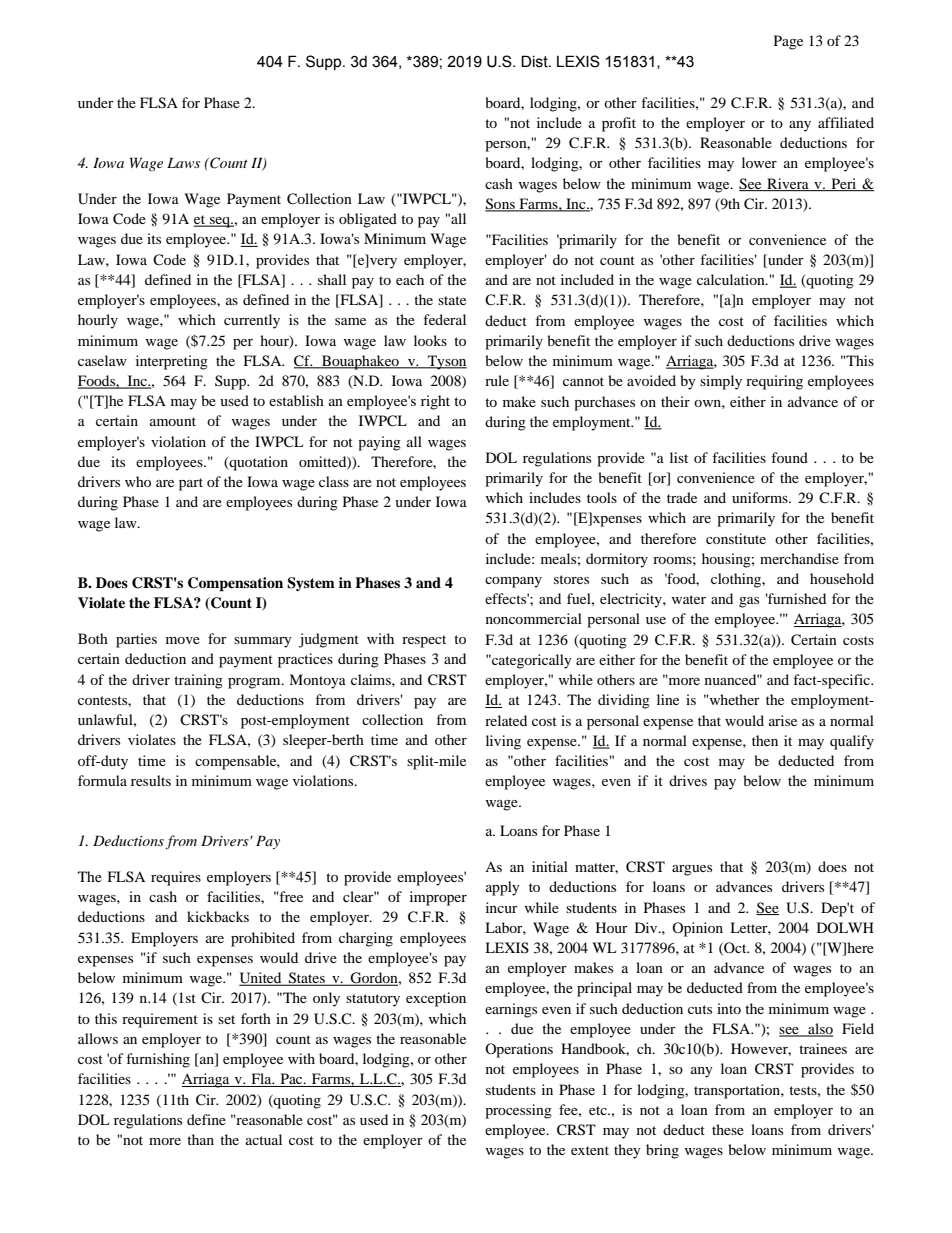  Describe the element at coordinates (518, 1111) in the screenshot. I see `processing` at that location.
